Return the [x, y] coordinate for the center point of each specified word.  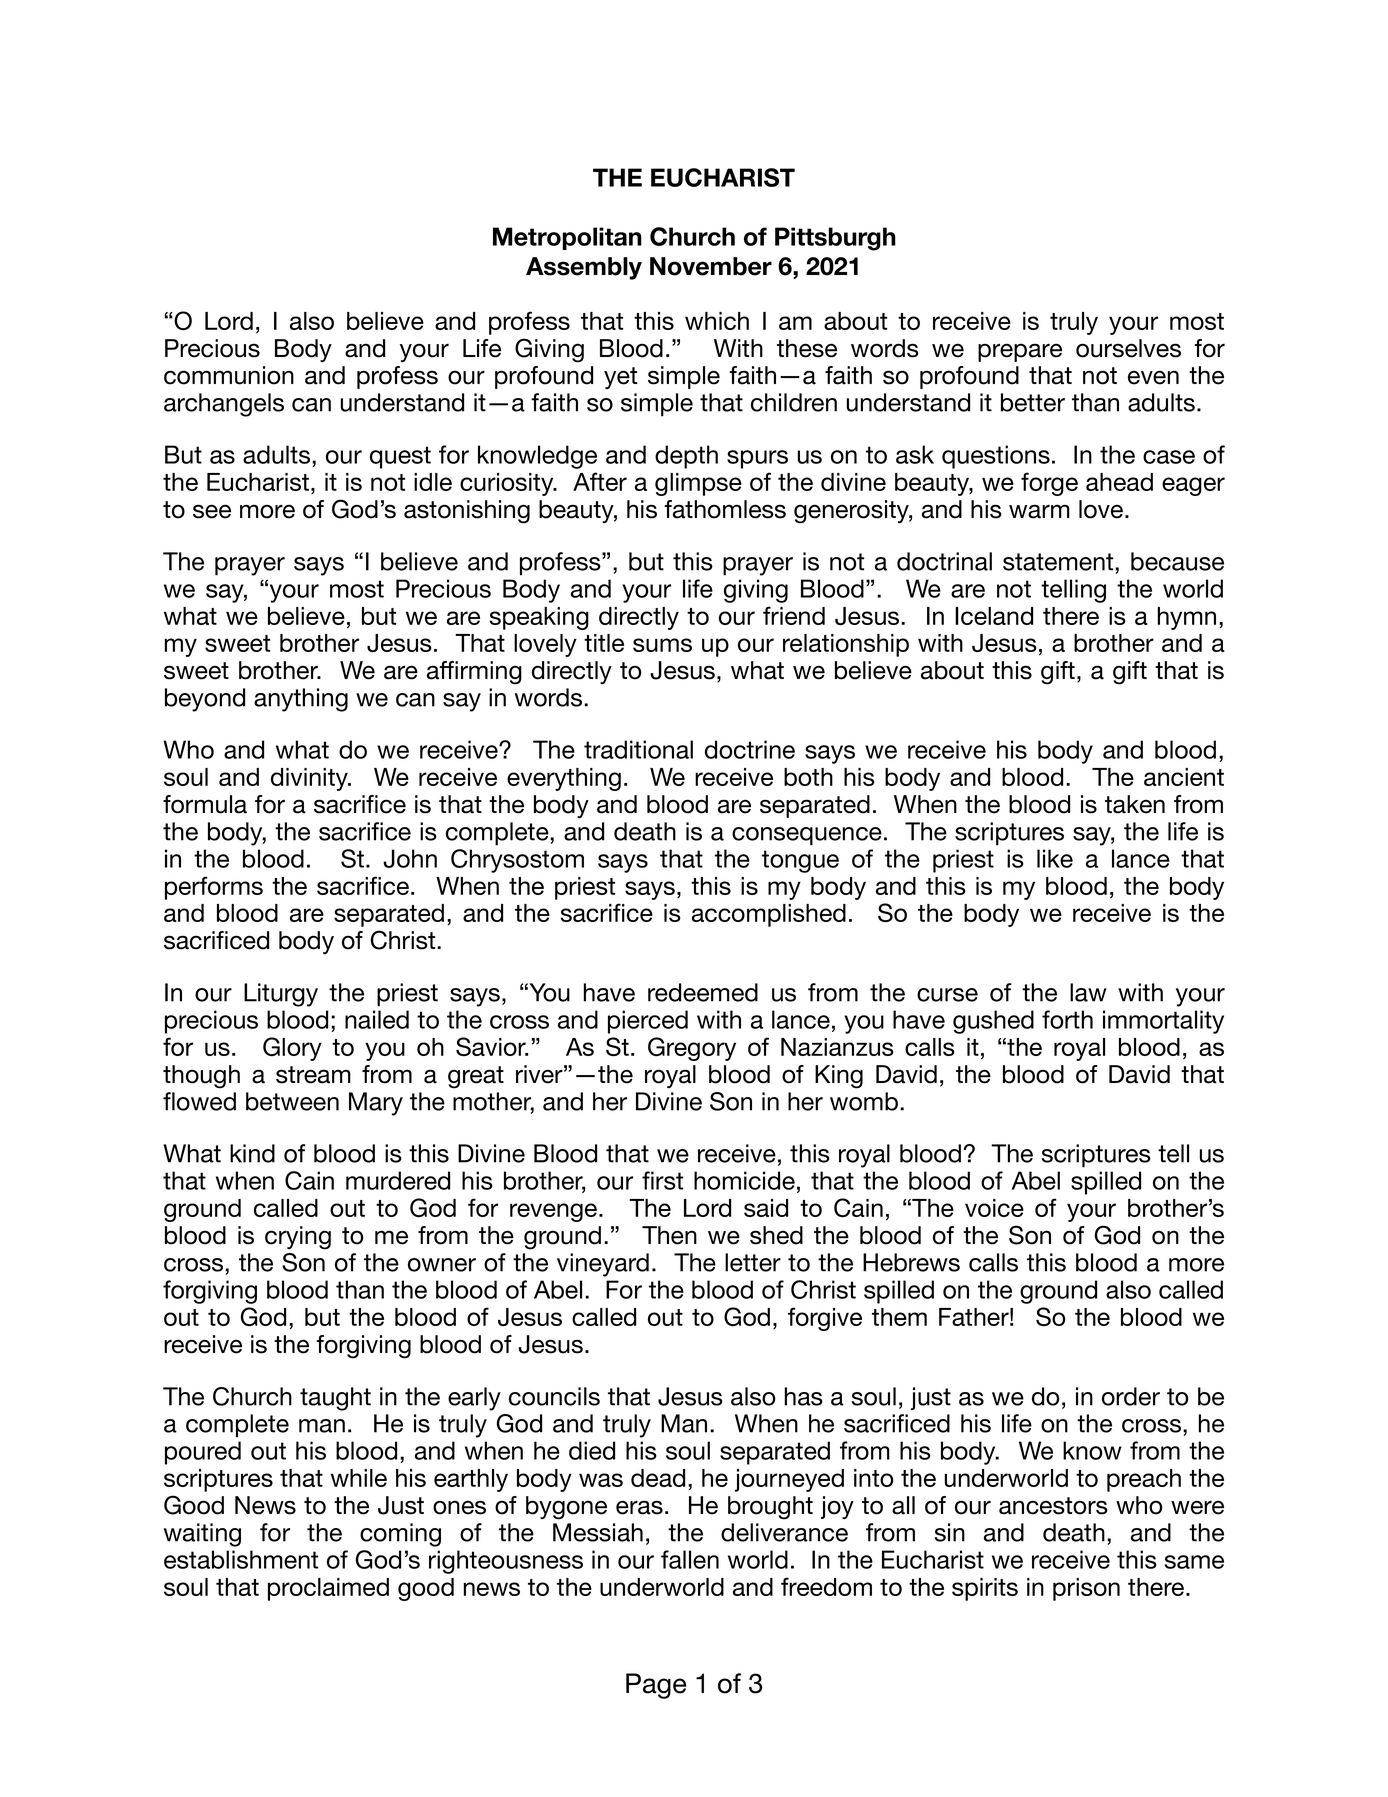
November [711, 266]
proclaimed [328, 1589]
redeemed [703, 992]
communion [229, 375]
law [1088, 992]
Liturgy [281, 995]
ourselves [1128, 348]
